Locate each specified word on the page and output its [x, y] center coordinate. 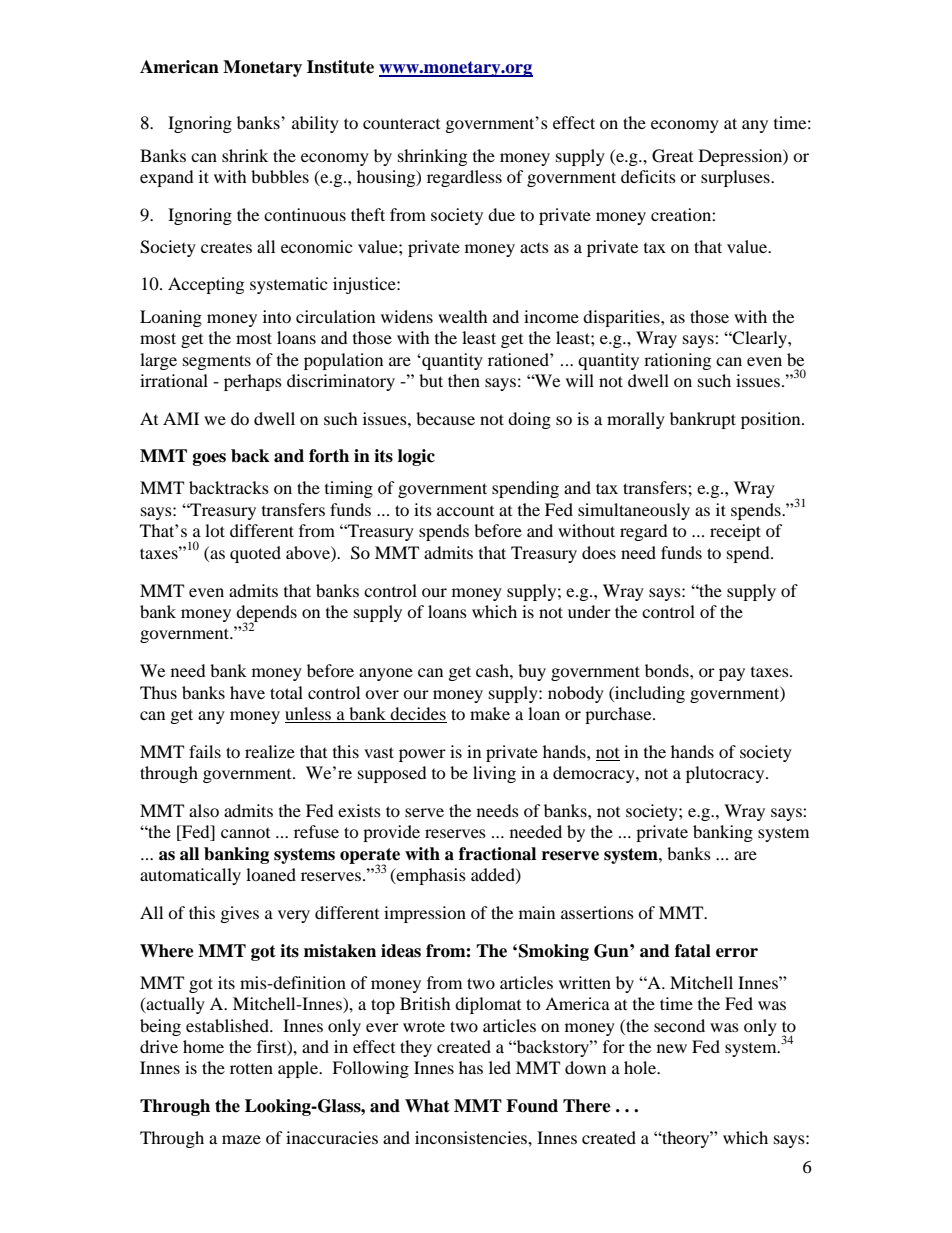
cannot [245, 833]
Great [672, 156]
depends [266, 614]
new [672, 1048]
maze [241, 1139]
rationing [677, 361]
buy [532, 672]
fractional [497, 854]
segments [217, 362]
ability [315, 124]
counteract [401, 124]
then [464, 380]
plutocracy [726, 774]
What [427, 1106]
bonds [668, 670]
